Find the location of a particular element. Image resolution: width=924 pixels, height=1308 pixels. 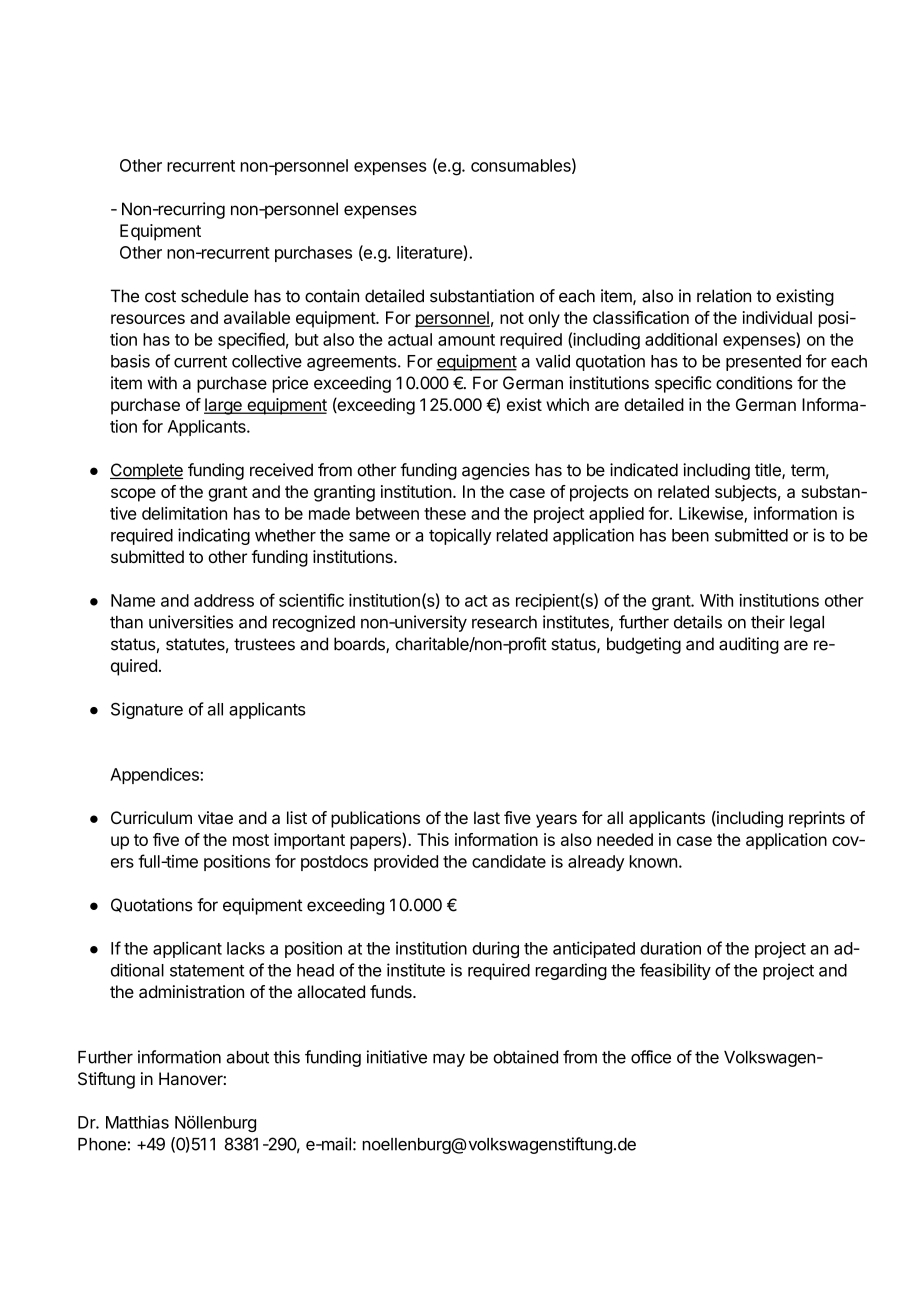

Matthias is located at coordinates (137, 1122).
